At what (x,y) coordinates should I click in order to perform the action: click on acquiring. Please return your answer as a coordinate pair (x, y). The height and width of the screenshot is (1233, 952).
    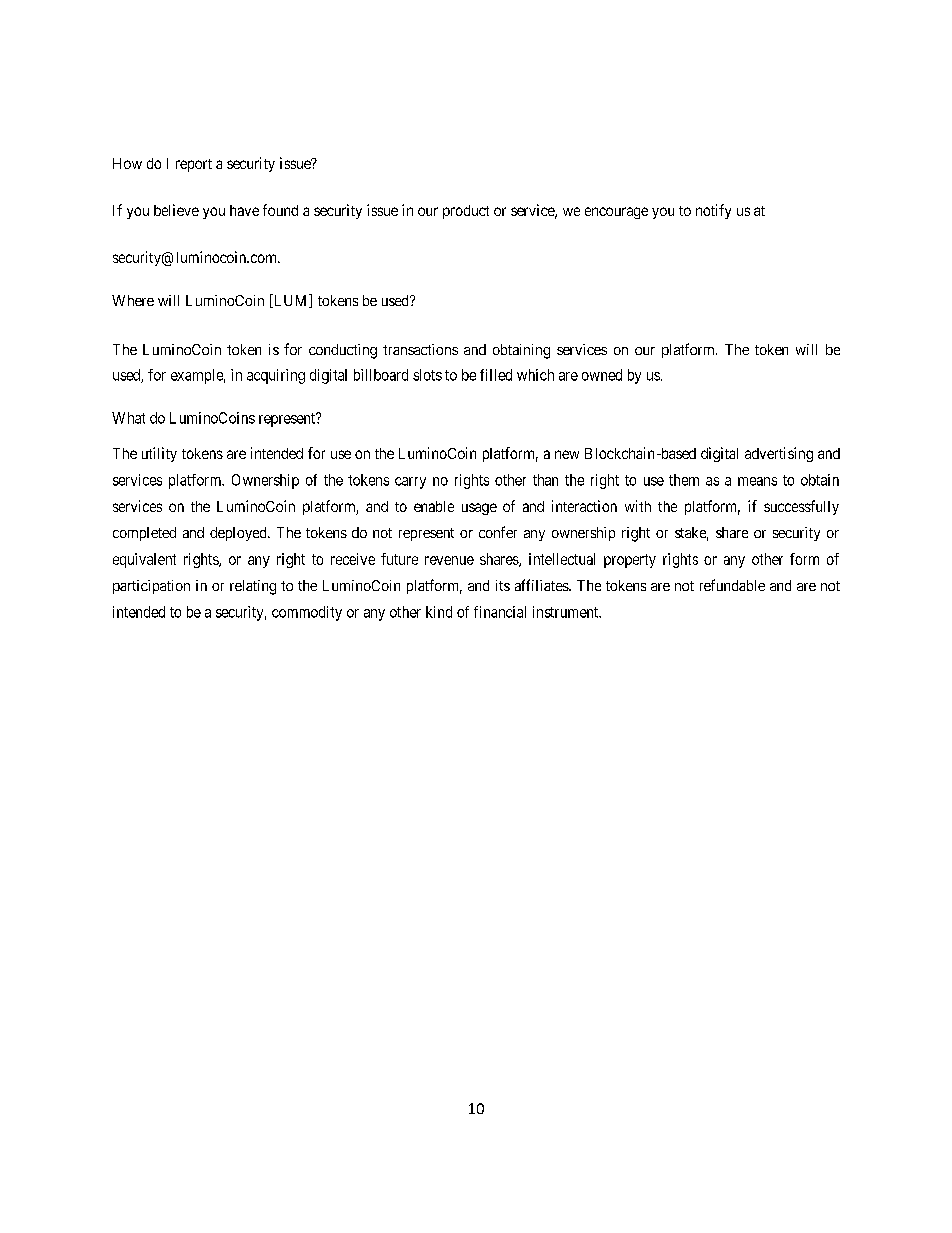
    Looking at the image, I should click on (276, 376).
